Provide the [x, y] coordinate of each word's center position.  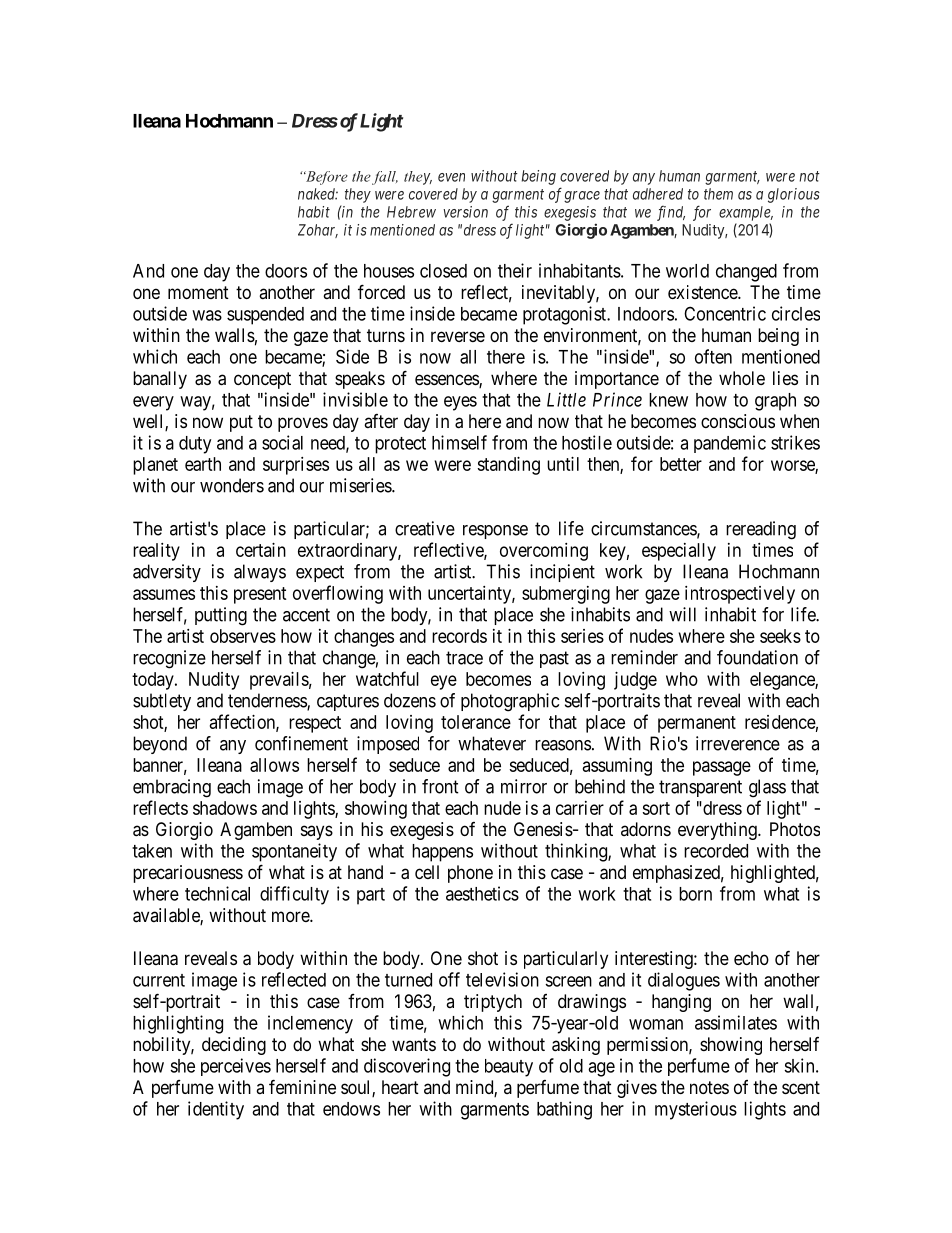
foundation [757, 657]
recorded [716, 851]
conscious [738, 421]
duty [195, 445]
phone [470, 874]
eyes [460, 403]
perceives [236, 1067]
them [718, 194]
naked [318, 194]
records [459, 636]
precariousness [188, 874]
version [465, 212]
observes [243, 636]
